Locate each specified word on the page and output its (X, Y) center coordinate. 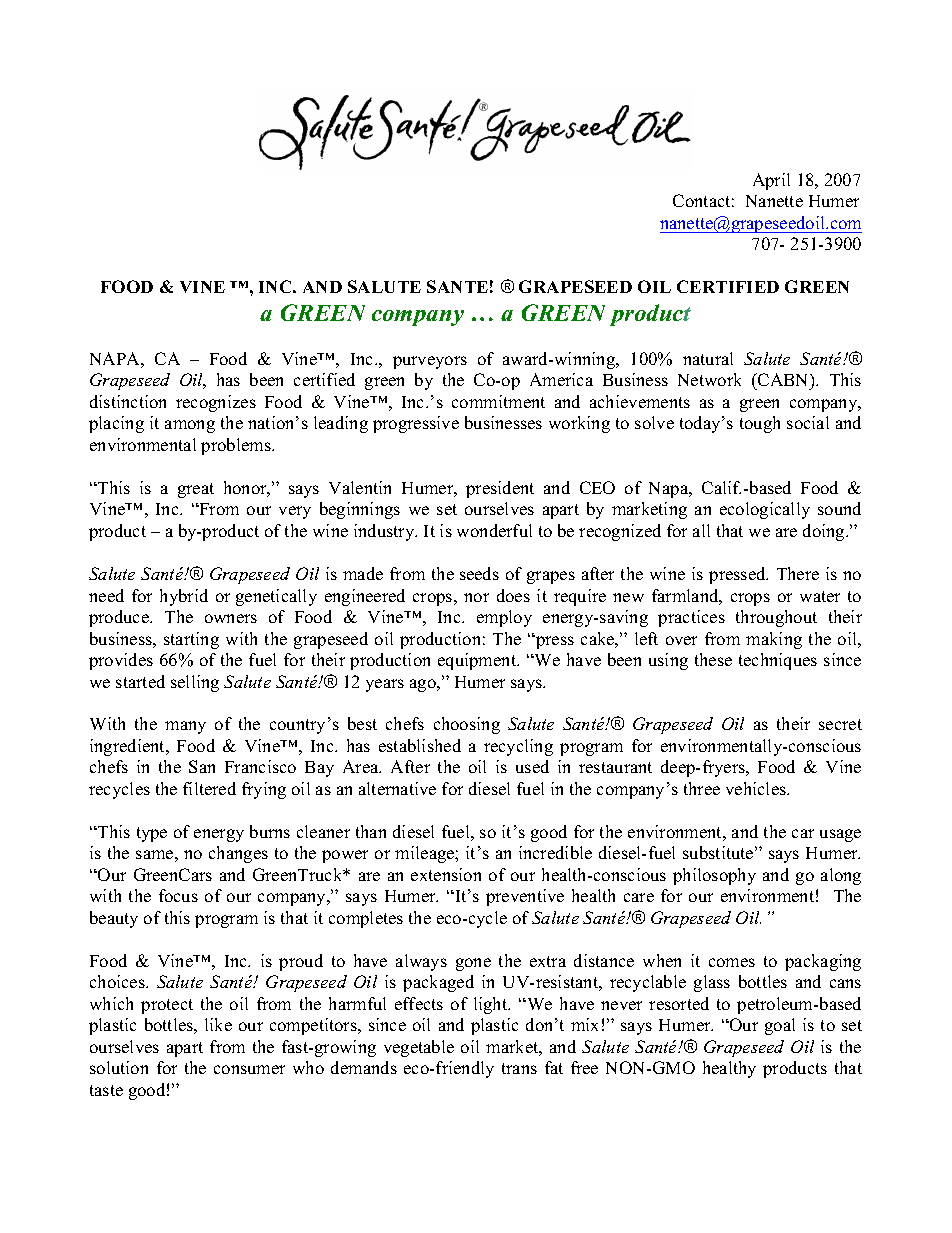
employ (504, 618)
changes (238, 854)
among (190, 426)
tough (760, 424)
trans (519, 1068)
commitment (498, 401)
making (774, 640)
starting (191, 640)
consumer (249, 1069)
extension (446, 874)
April (771, 181)
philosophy (714, 876)
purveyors (430, 362)
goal (780, 1026)
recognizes (216, 403)
